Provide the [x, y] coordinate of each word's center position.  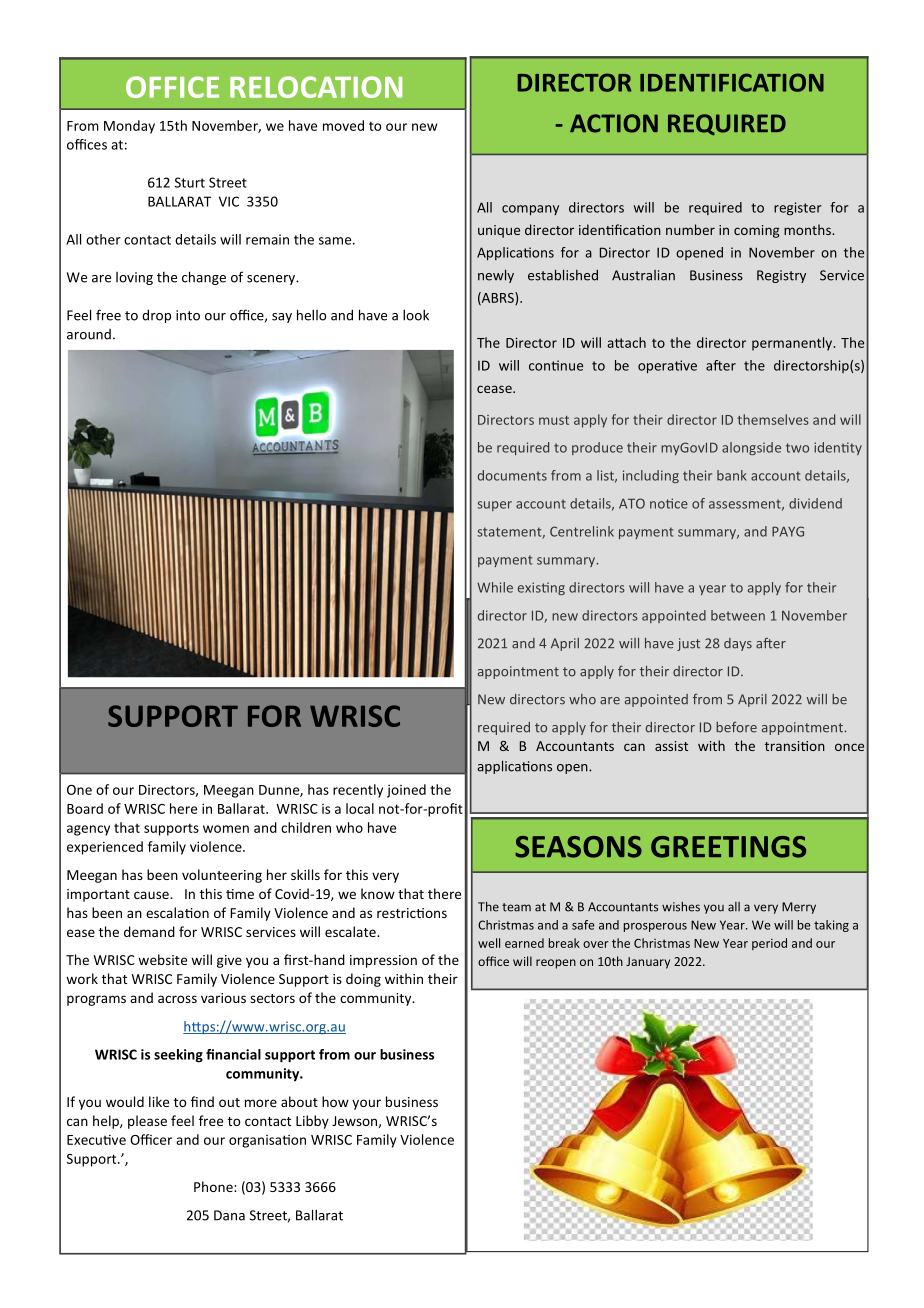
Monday [129, 127]
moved [343, 125]
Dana [229, 1215]
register [798, 208]
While [495, 587]
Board [85, 808]
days [738, 644]
